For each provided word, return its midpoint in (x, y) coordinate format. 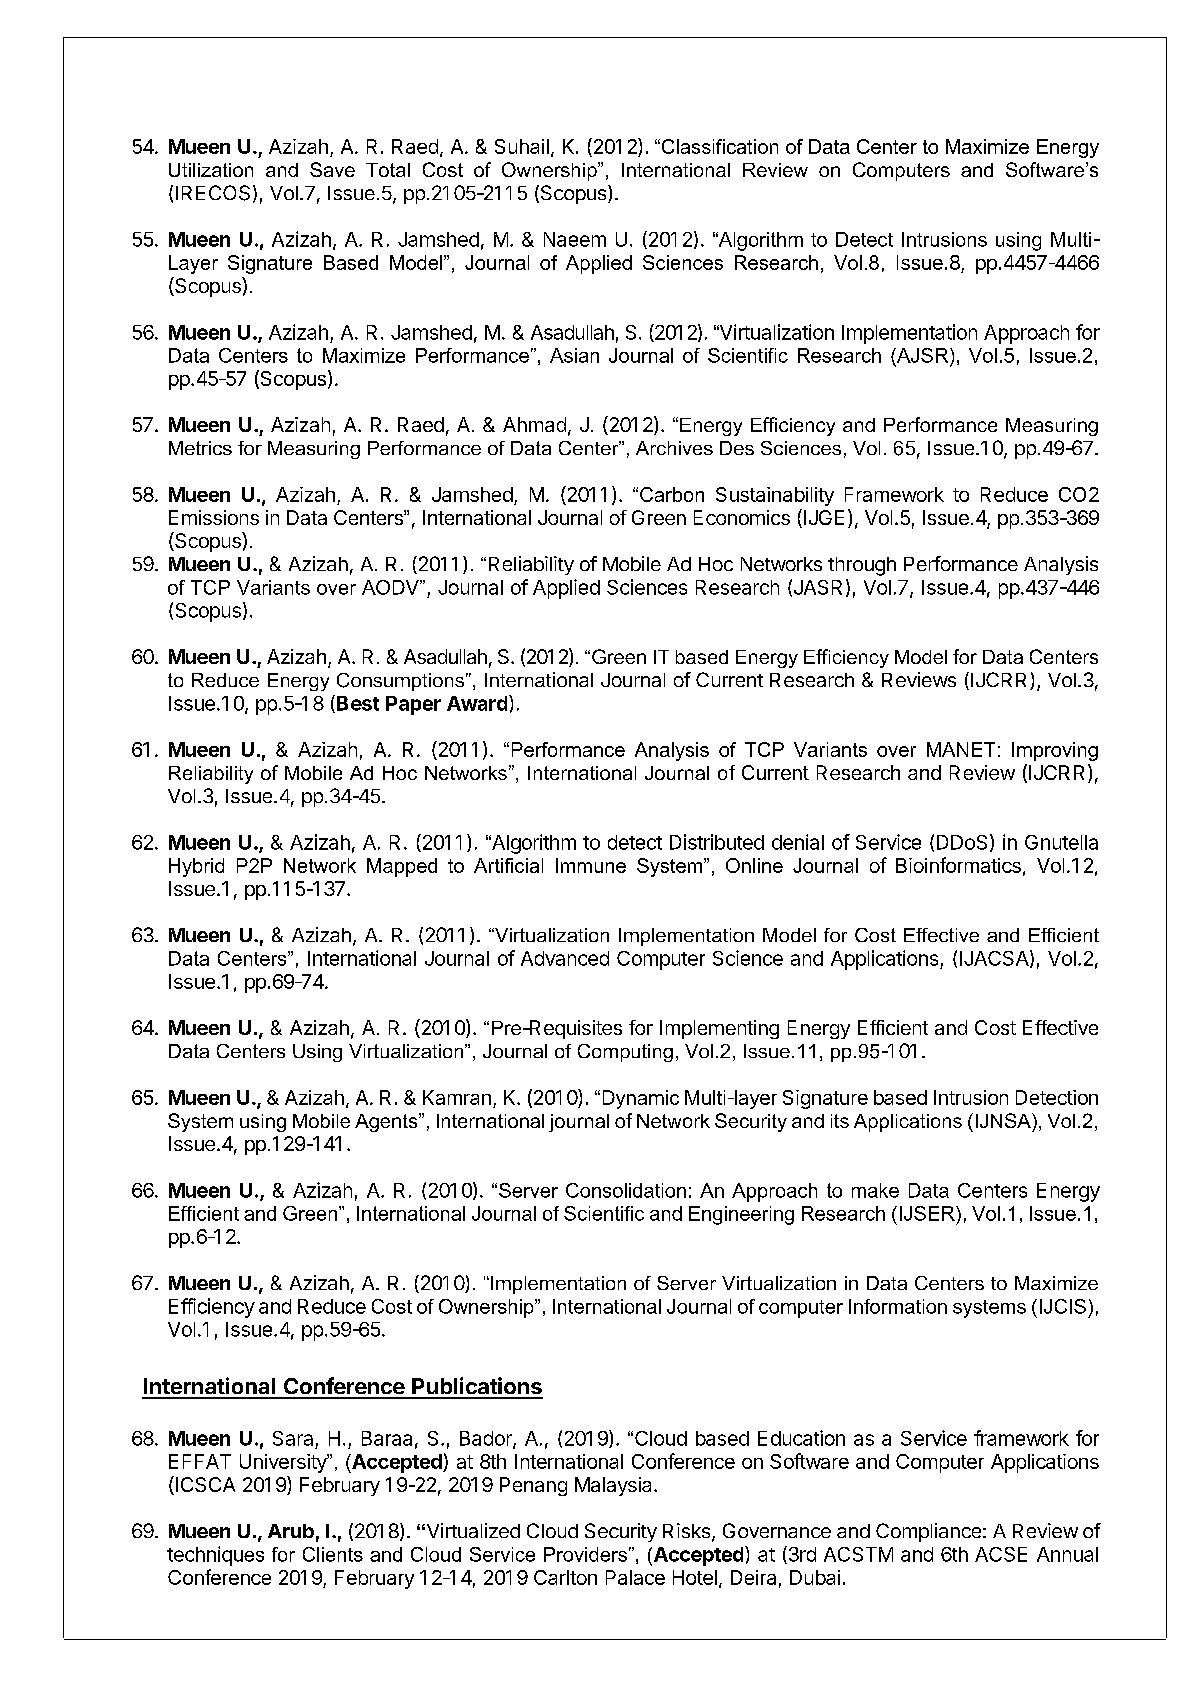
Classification (718, 146)
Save (332, 169)
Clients (333, 1554)
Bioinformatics (958, 865)
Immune (591, 865)
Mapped (402, 867)
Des (737, 448)
